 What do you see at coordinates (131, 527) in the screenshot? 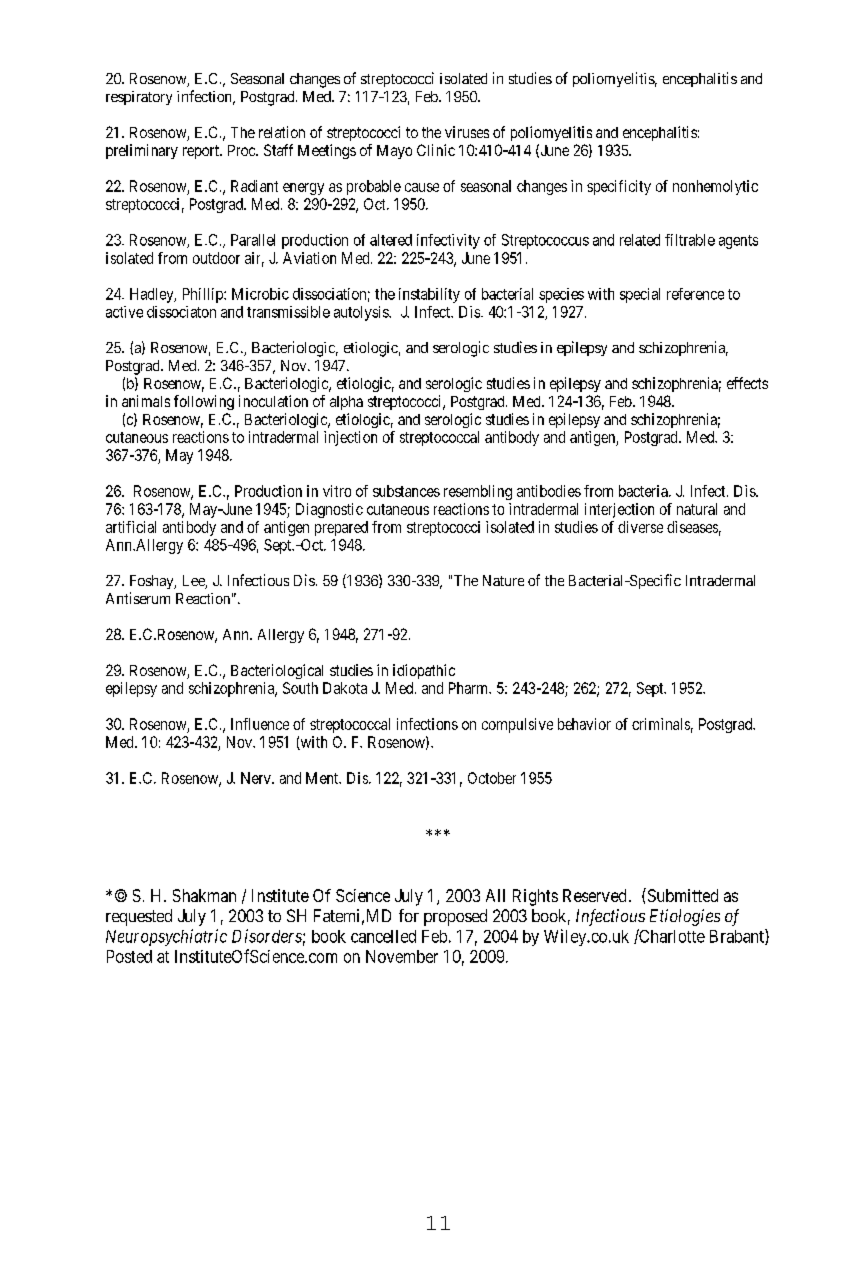
I see `artificial` at bounding box center [131, 527].
